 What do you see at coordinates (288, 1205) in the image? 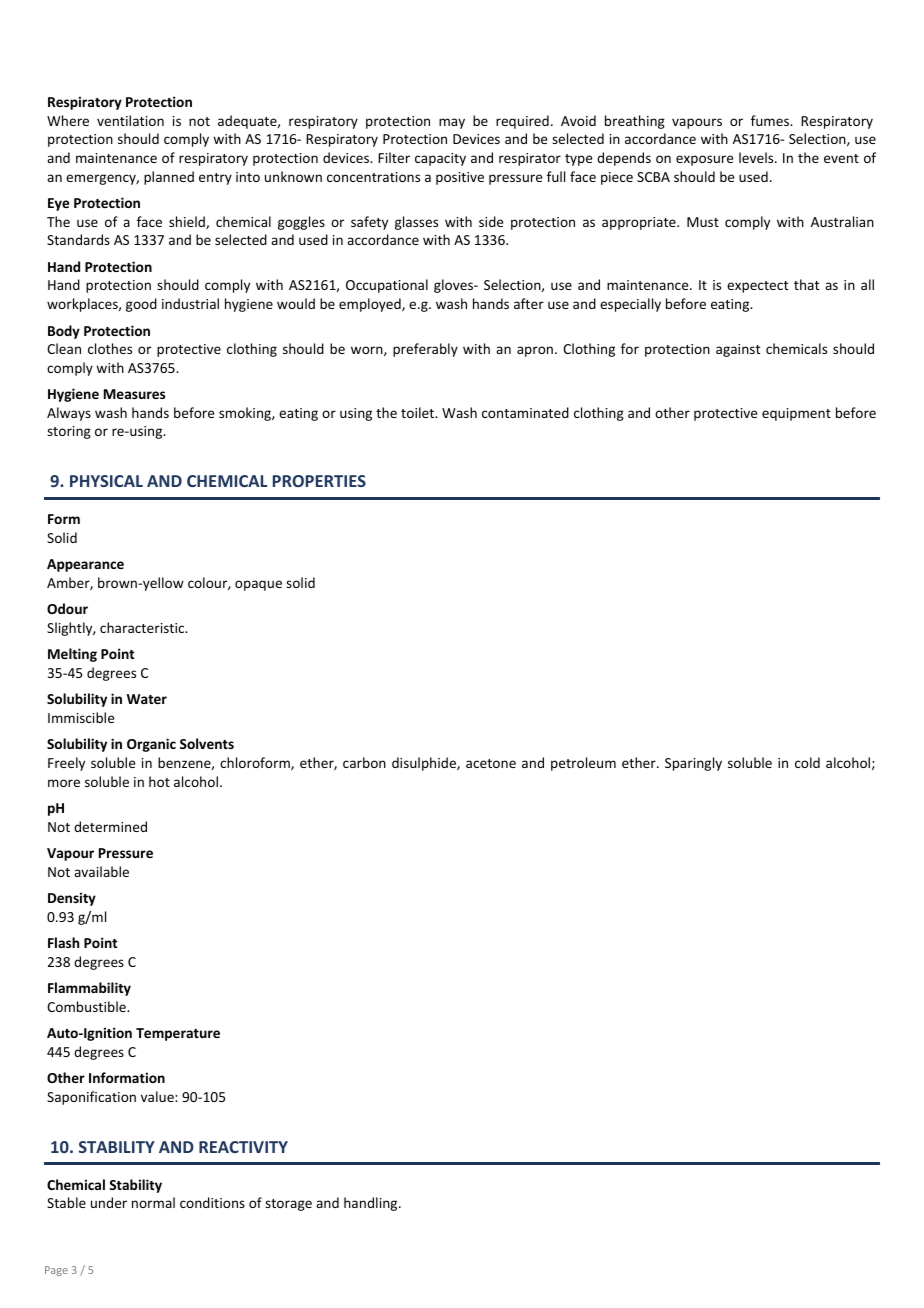
I see `storage` at bounding box center [288, 1205].
